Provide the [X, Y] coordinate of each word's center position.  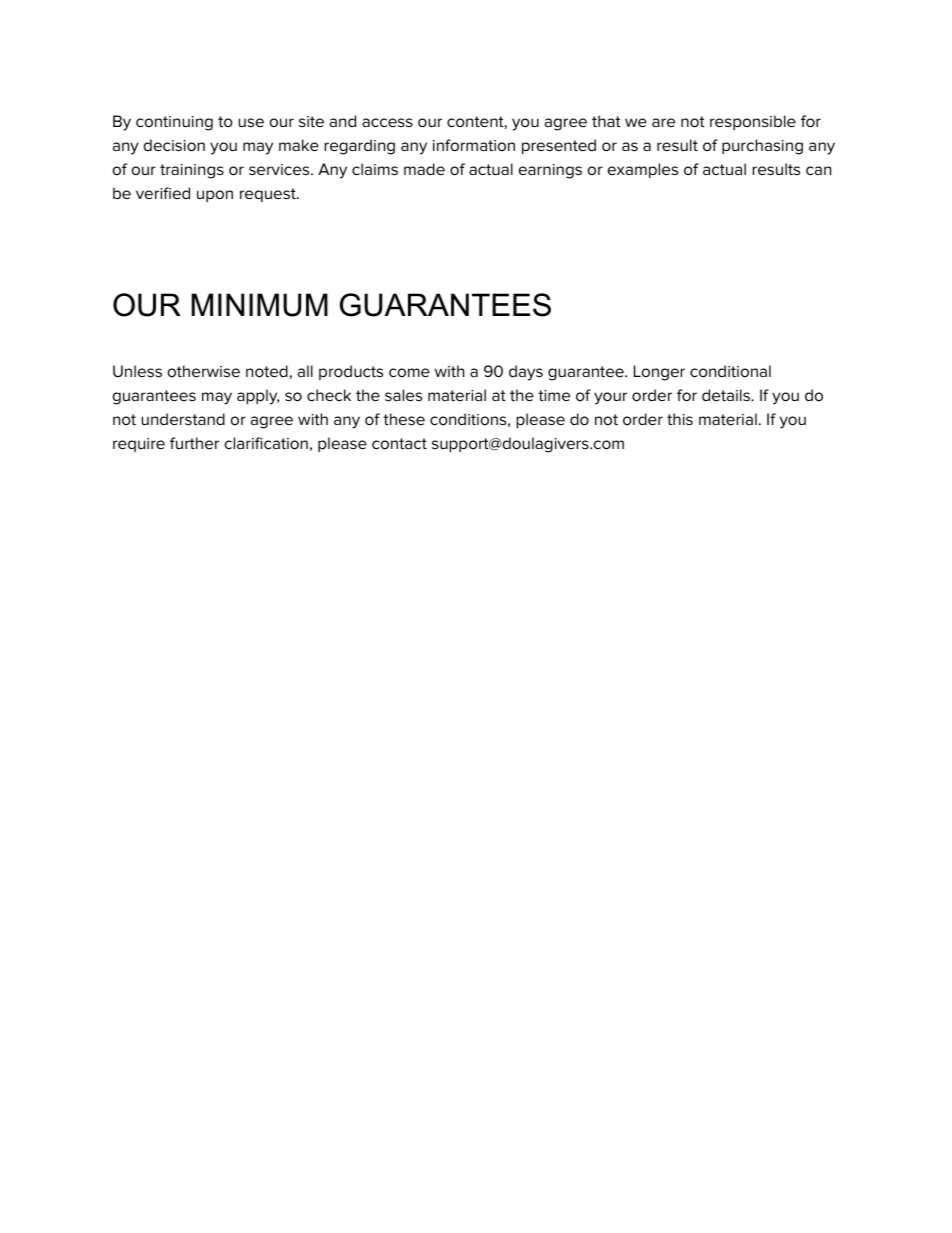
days [526, 373]
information [474, 145]
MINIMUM [260, 305]
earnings [550, 171]
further [194, 443]
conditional [730, 371]
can [818, 170]
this [680, 419]
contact [399, 443]
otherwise [204, 371]
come [409, 372]
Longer [659, 373]
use [251, 122]
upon [215, 196]
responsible [753, 122]
